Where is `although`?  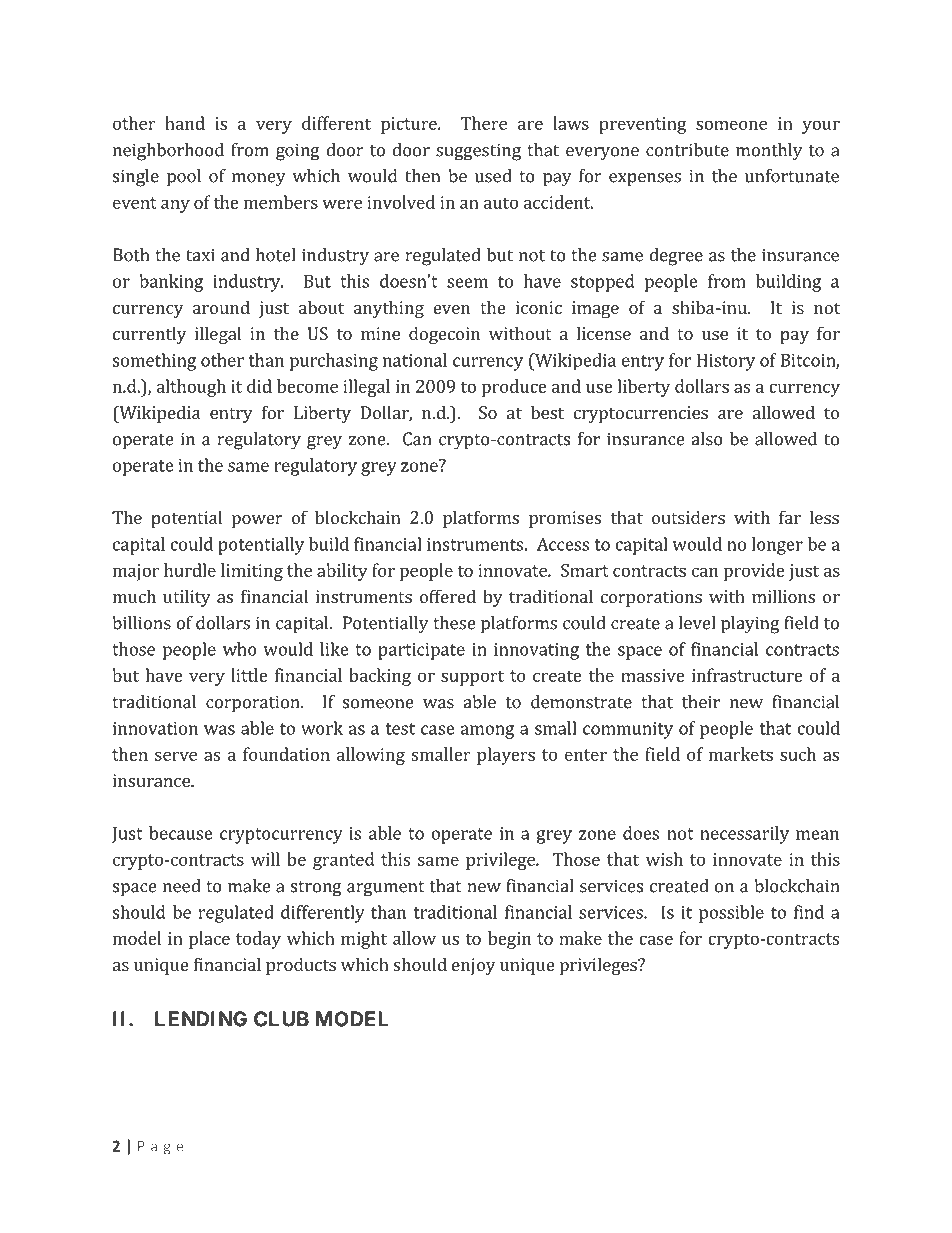
although is located at coordinates (191, 388).
